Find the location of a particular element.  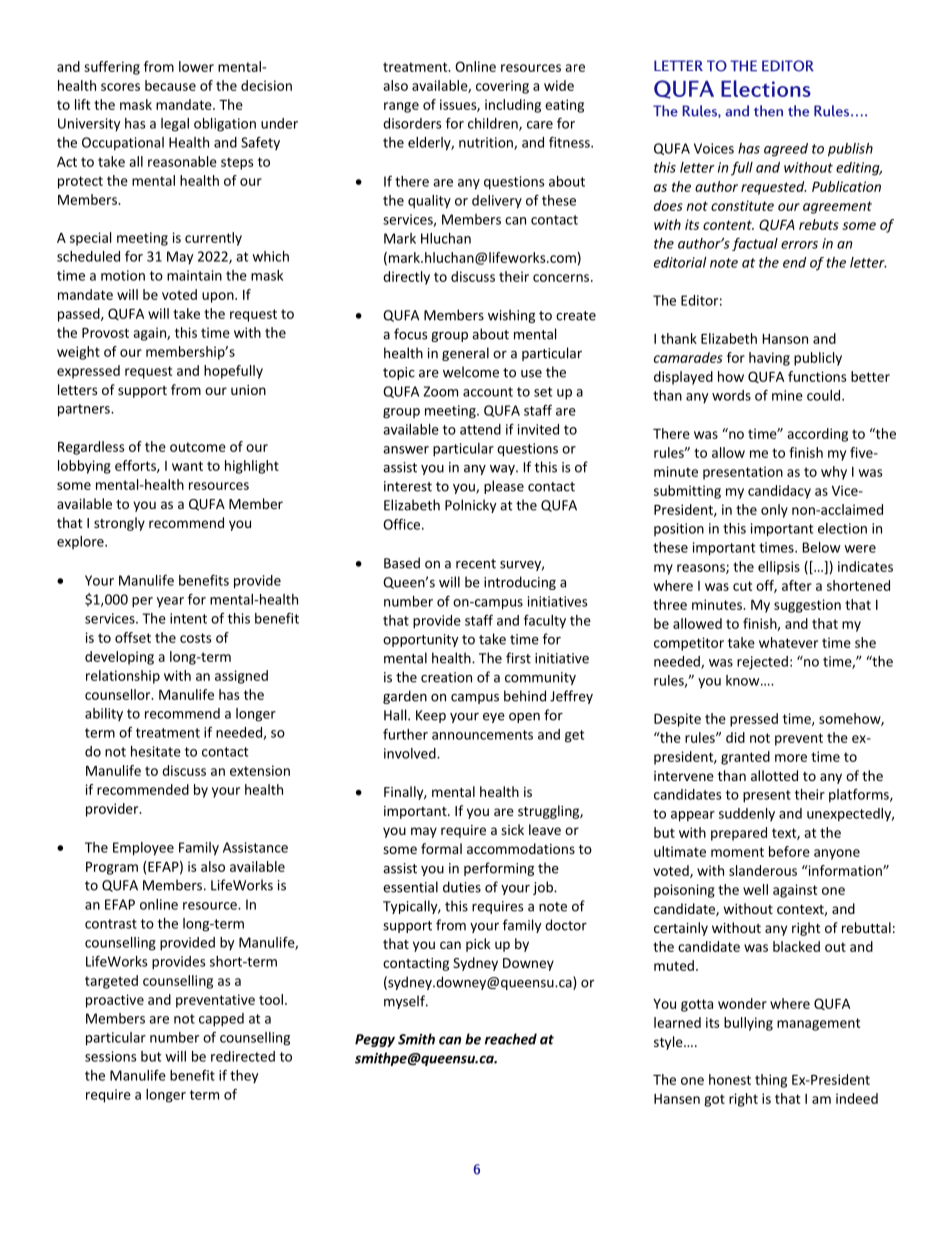

after is located at coordinates (797, 585).
